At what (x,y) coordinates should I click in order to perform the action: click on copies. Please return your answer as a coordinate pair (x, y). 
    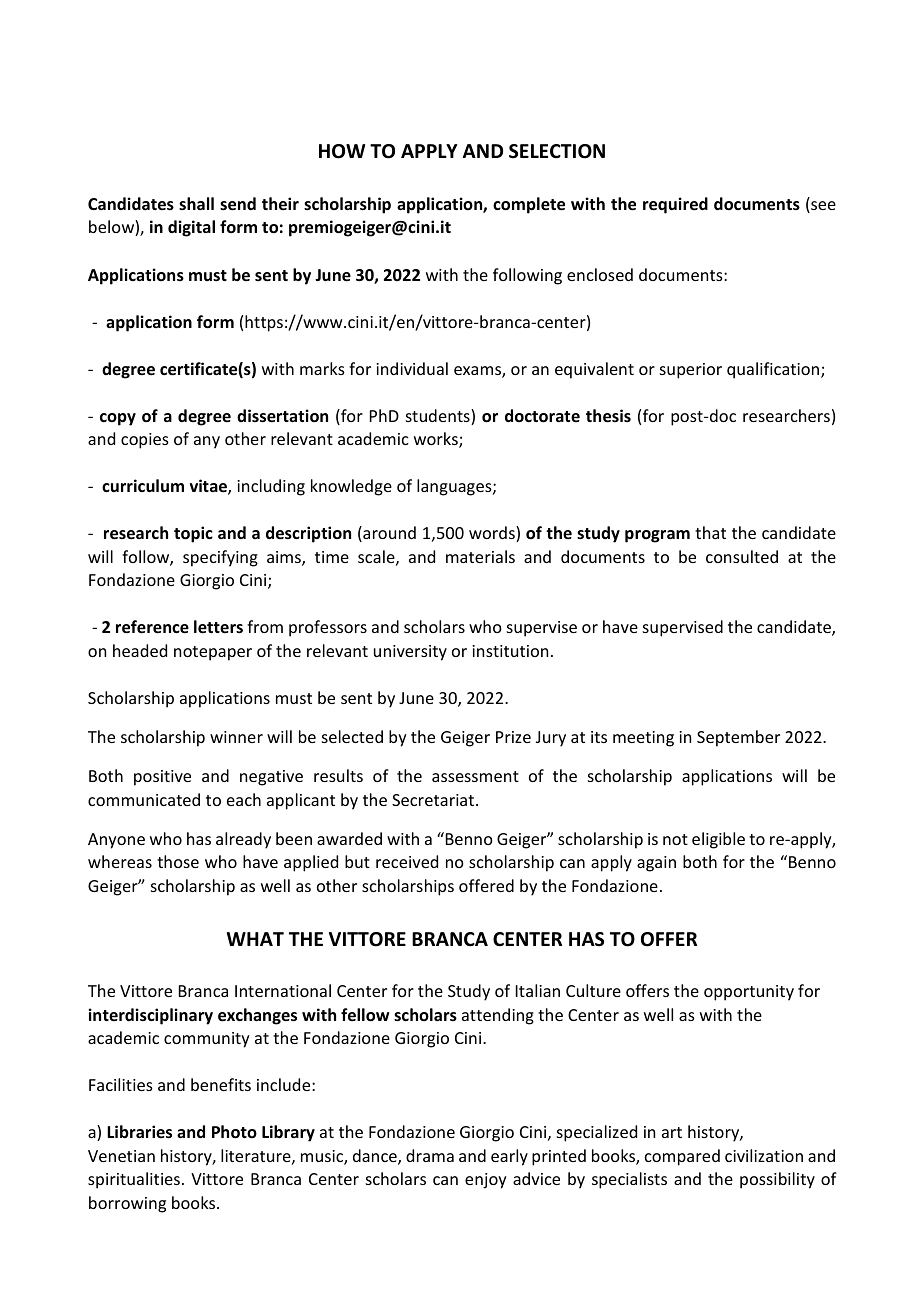
    Looking at the image, I should click on (145, 441).
